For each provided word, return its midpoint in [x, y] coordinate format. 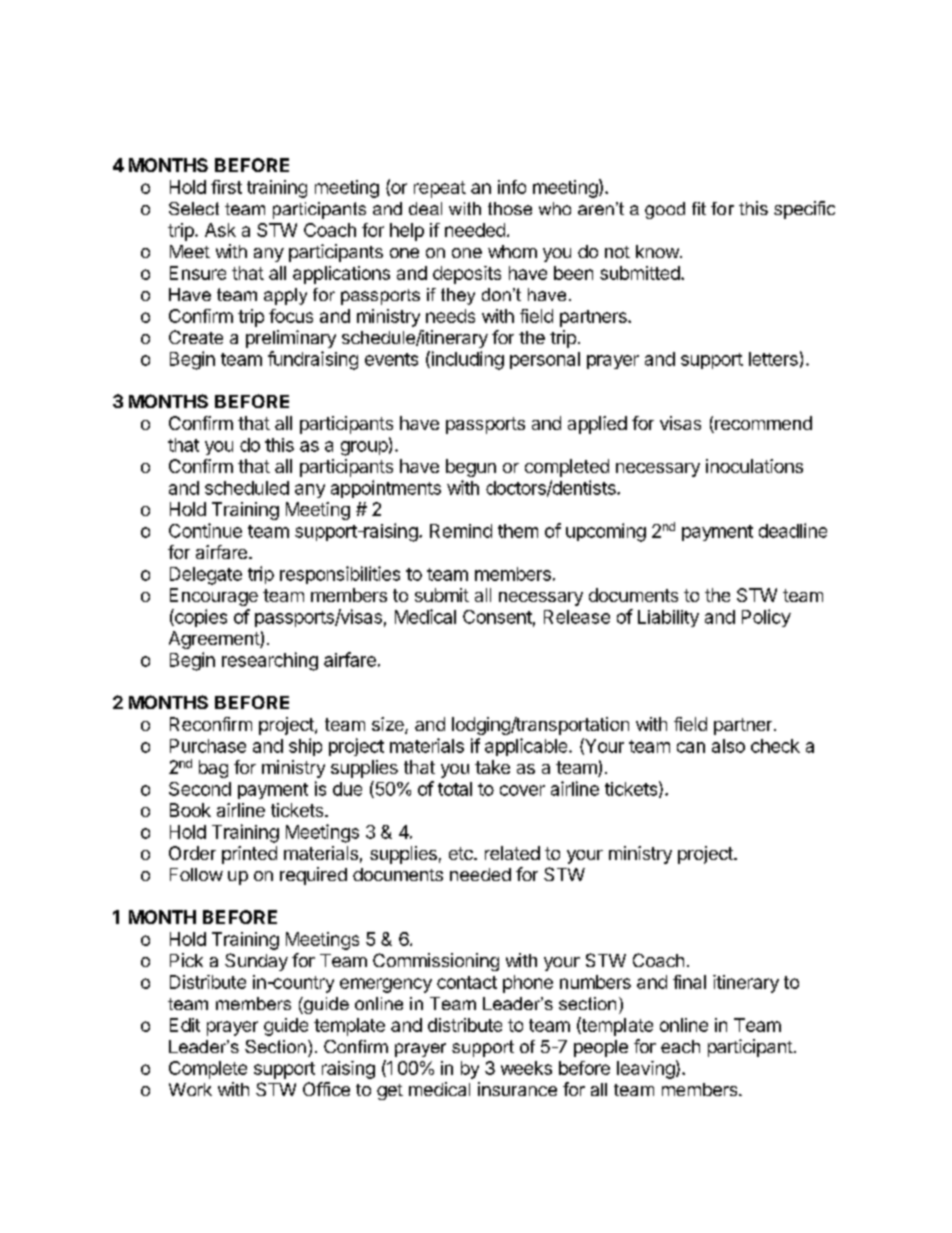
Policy [766, 618]
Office [326, 1089]
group [364, 448]
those [510, 208]
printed [249, 855]
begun [471, 468]
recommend [762, 424]
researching [270, 661]
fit [699, 208]
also [728, 746]
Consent [497, 617]
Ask [220, 230]
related [512, 853]
